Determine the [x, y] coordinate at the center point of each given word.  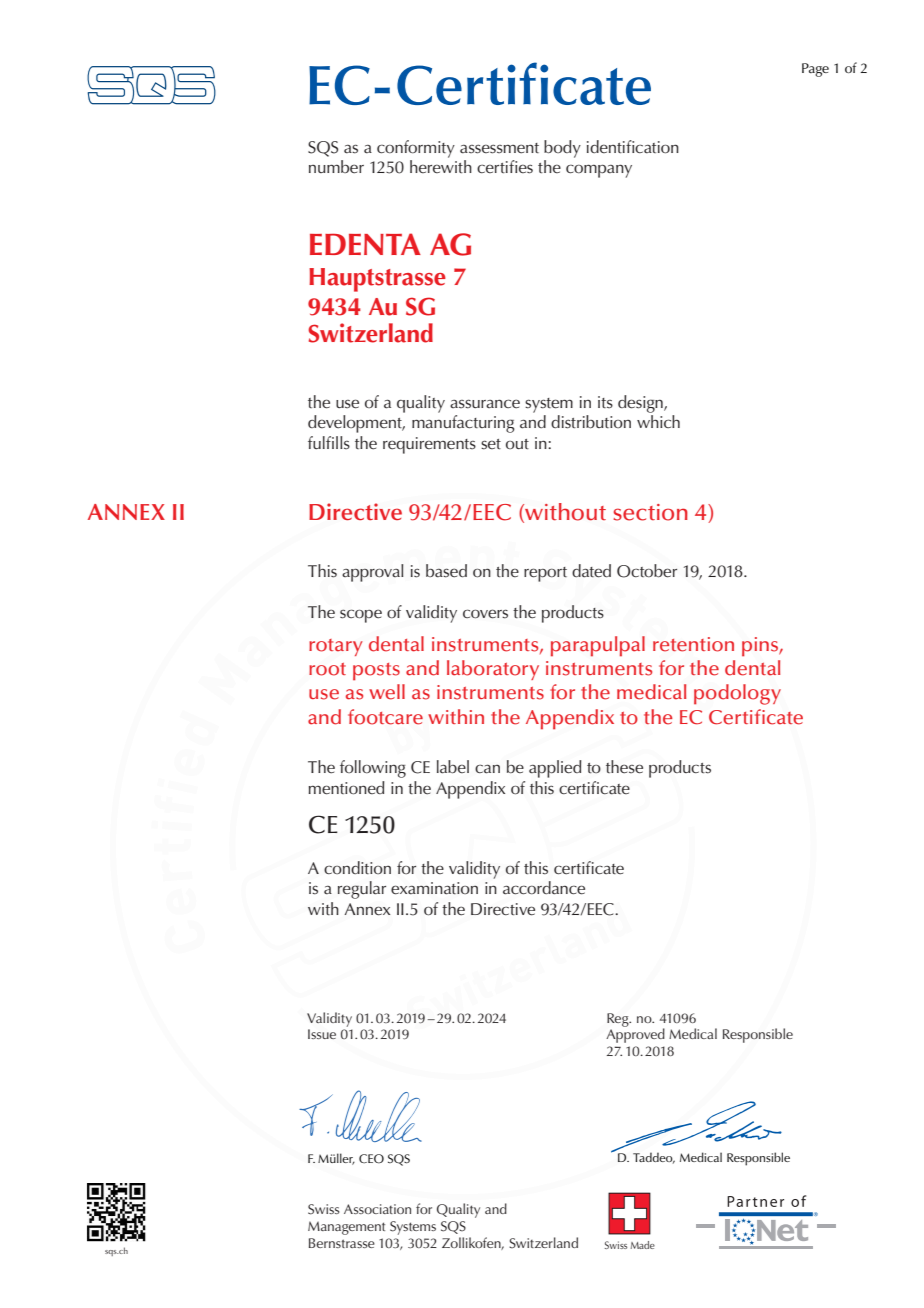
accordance [544, 888]
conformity [416, 149]
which [658, 421]
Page [815, 70]
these [624, 767]
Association [377, 1209]
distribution [591, 422]
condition [357, 868]
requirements [429, 445]
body [562, 149]
